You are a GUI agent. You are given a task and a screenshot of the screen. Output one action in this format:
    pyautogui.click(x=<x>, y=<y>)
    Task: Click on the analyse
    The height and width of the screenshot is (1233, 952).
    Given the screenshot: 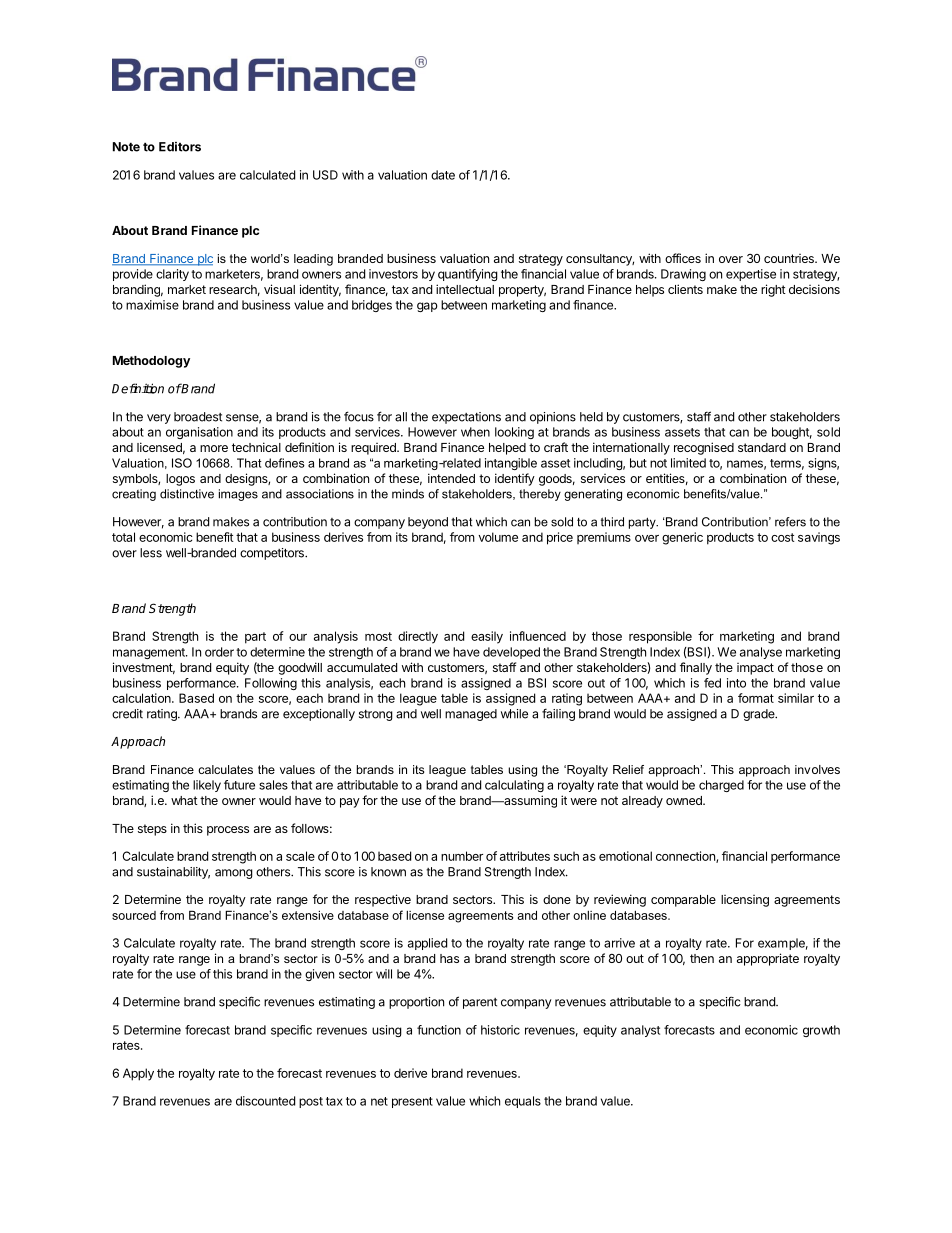 What is the action you would take?
    pyautogui.click(x=761, y=653)
